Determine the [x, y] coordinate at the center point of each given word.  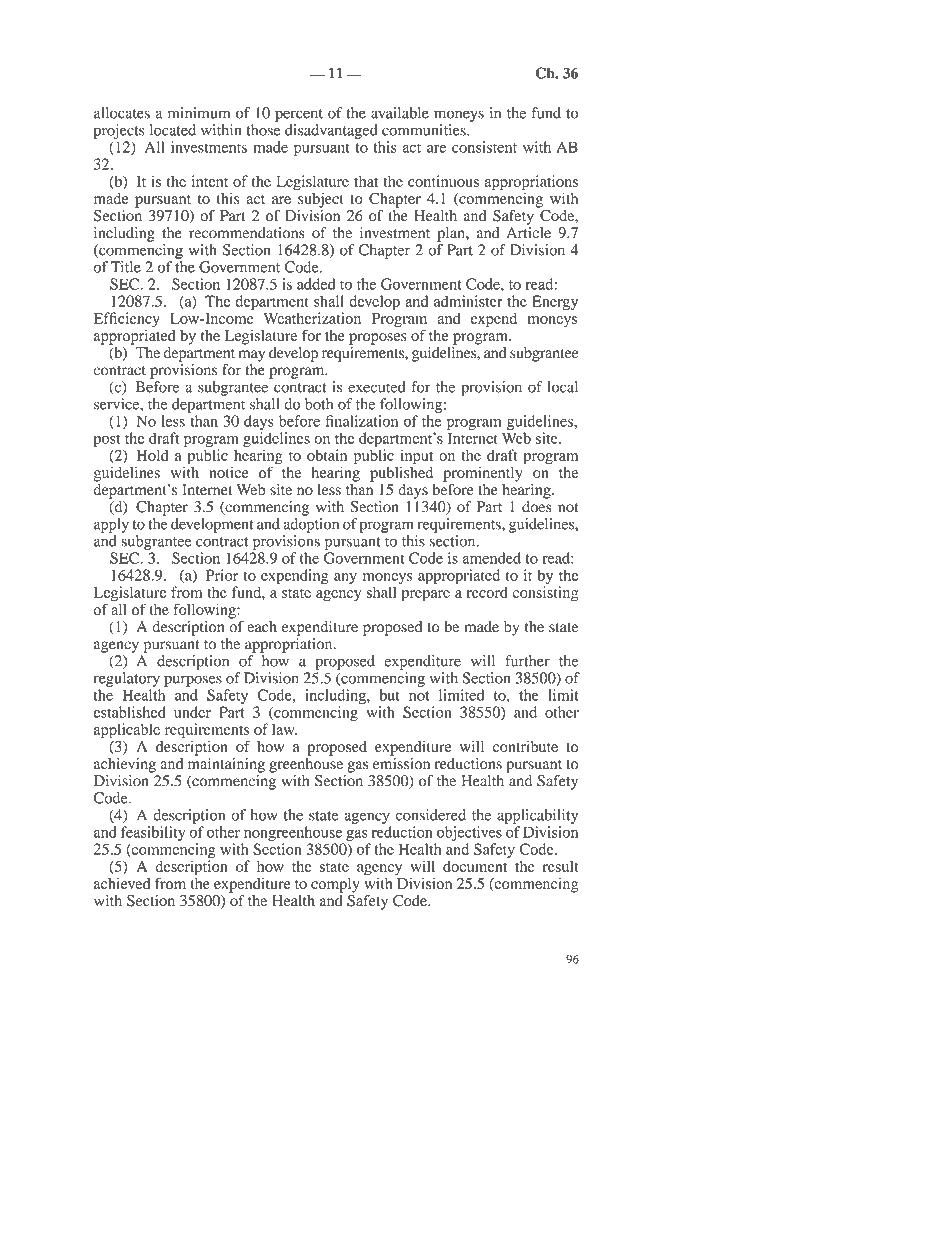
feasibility [153, 833]
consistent [484, 147]
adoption [311, 525]
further [527, 661]
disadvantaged [331, 131]
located [173, 130]
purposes [193, 681]
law [284, 729]
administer [468, 301]
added [316, 284]
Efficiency [127, 321]
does [537, 505]
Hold [152, 455]
